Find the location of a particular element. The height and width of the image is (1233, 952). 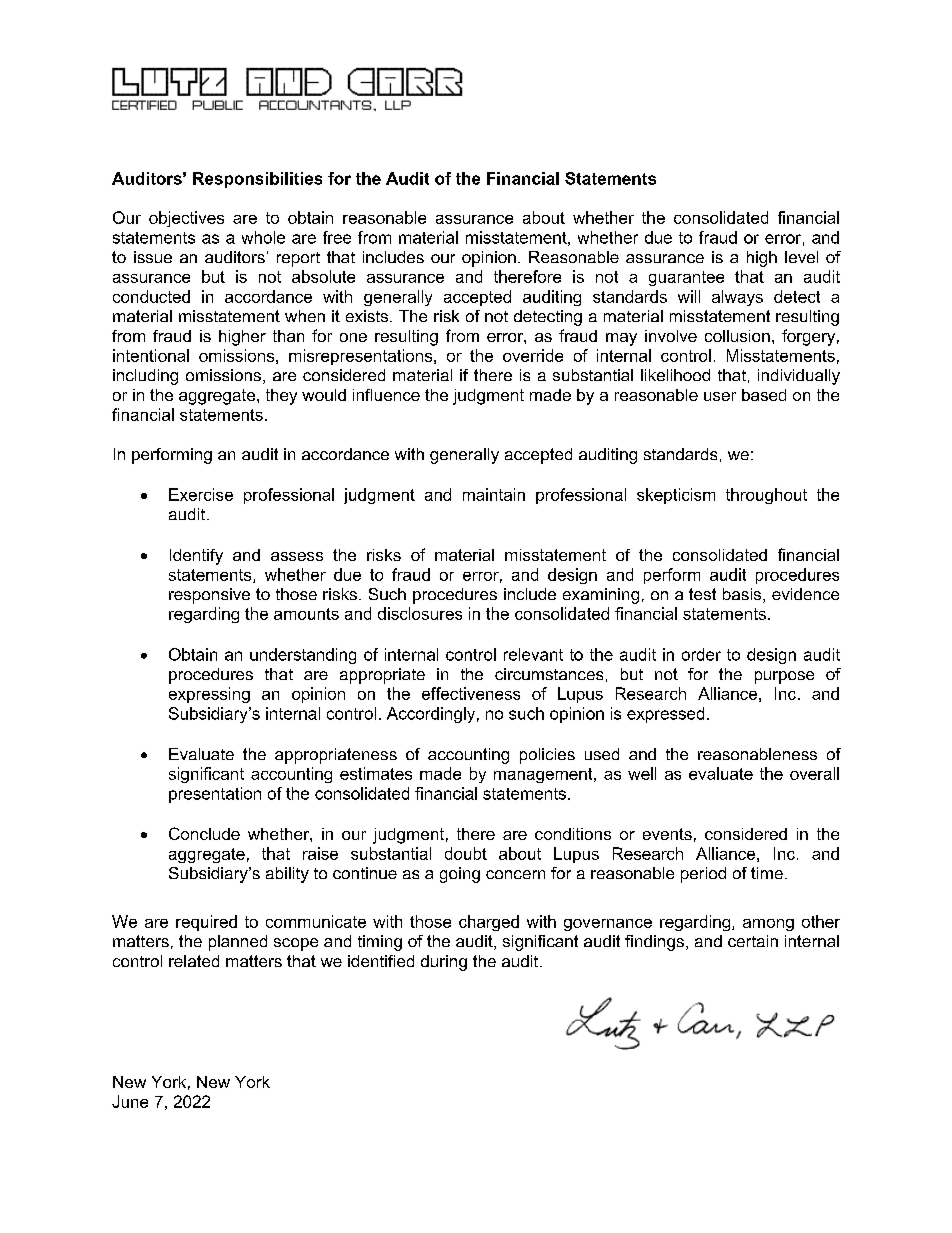

responsive is located at coordinates (209, 596).
